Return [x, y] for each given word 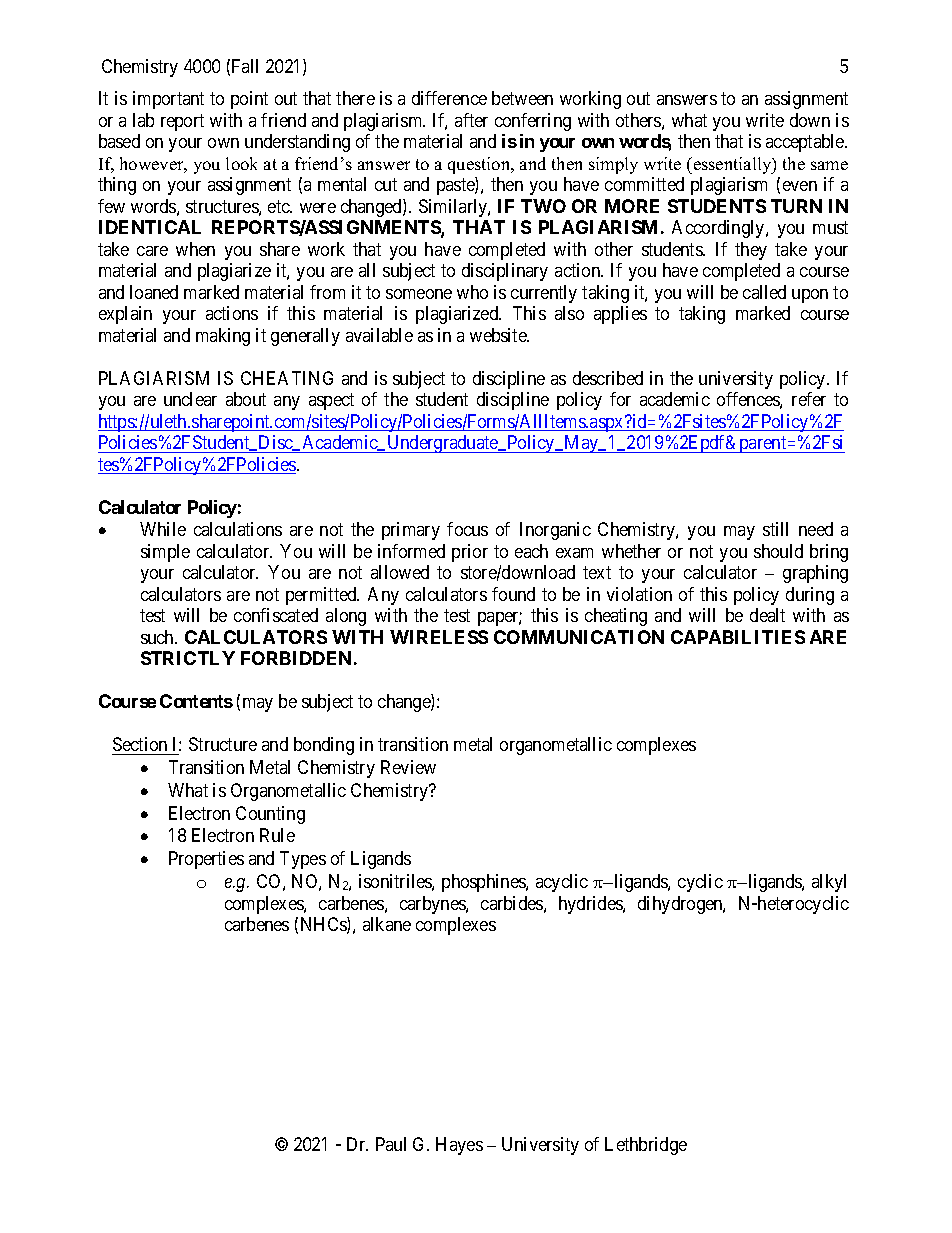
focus [467, 529]
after [471, 120]
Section [140, 744]
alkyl [829, 883]
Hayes [459, 1146]
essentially [732, 165]
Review [408, 767]
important [168, 100]
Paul [391, 1144]
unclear [190, 399]
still [775, 529]
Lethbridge [646, 1146]
